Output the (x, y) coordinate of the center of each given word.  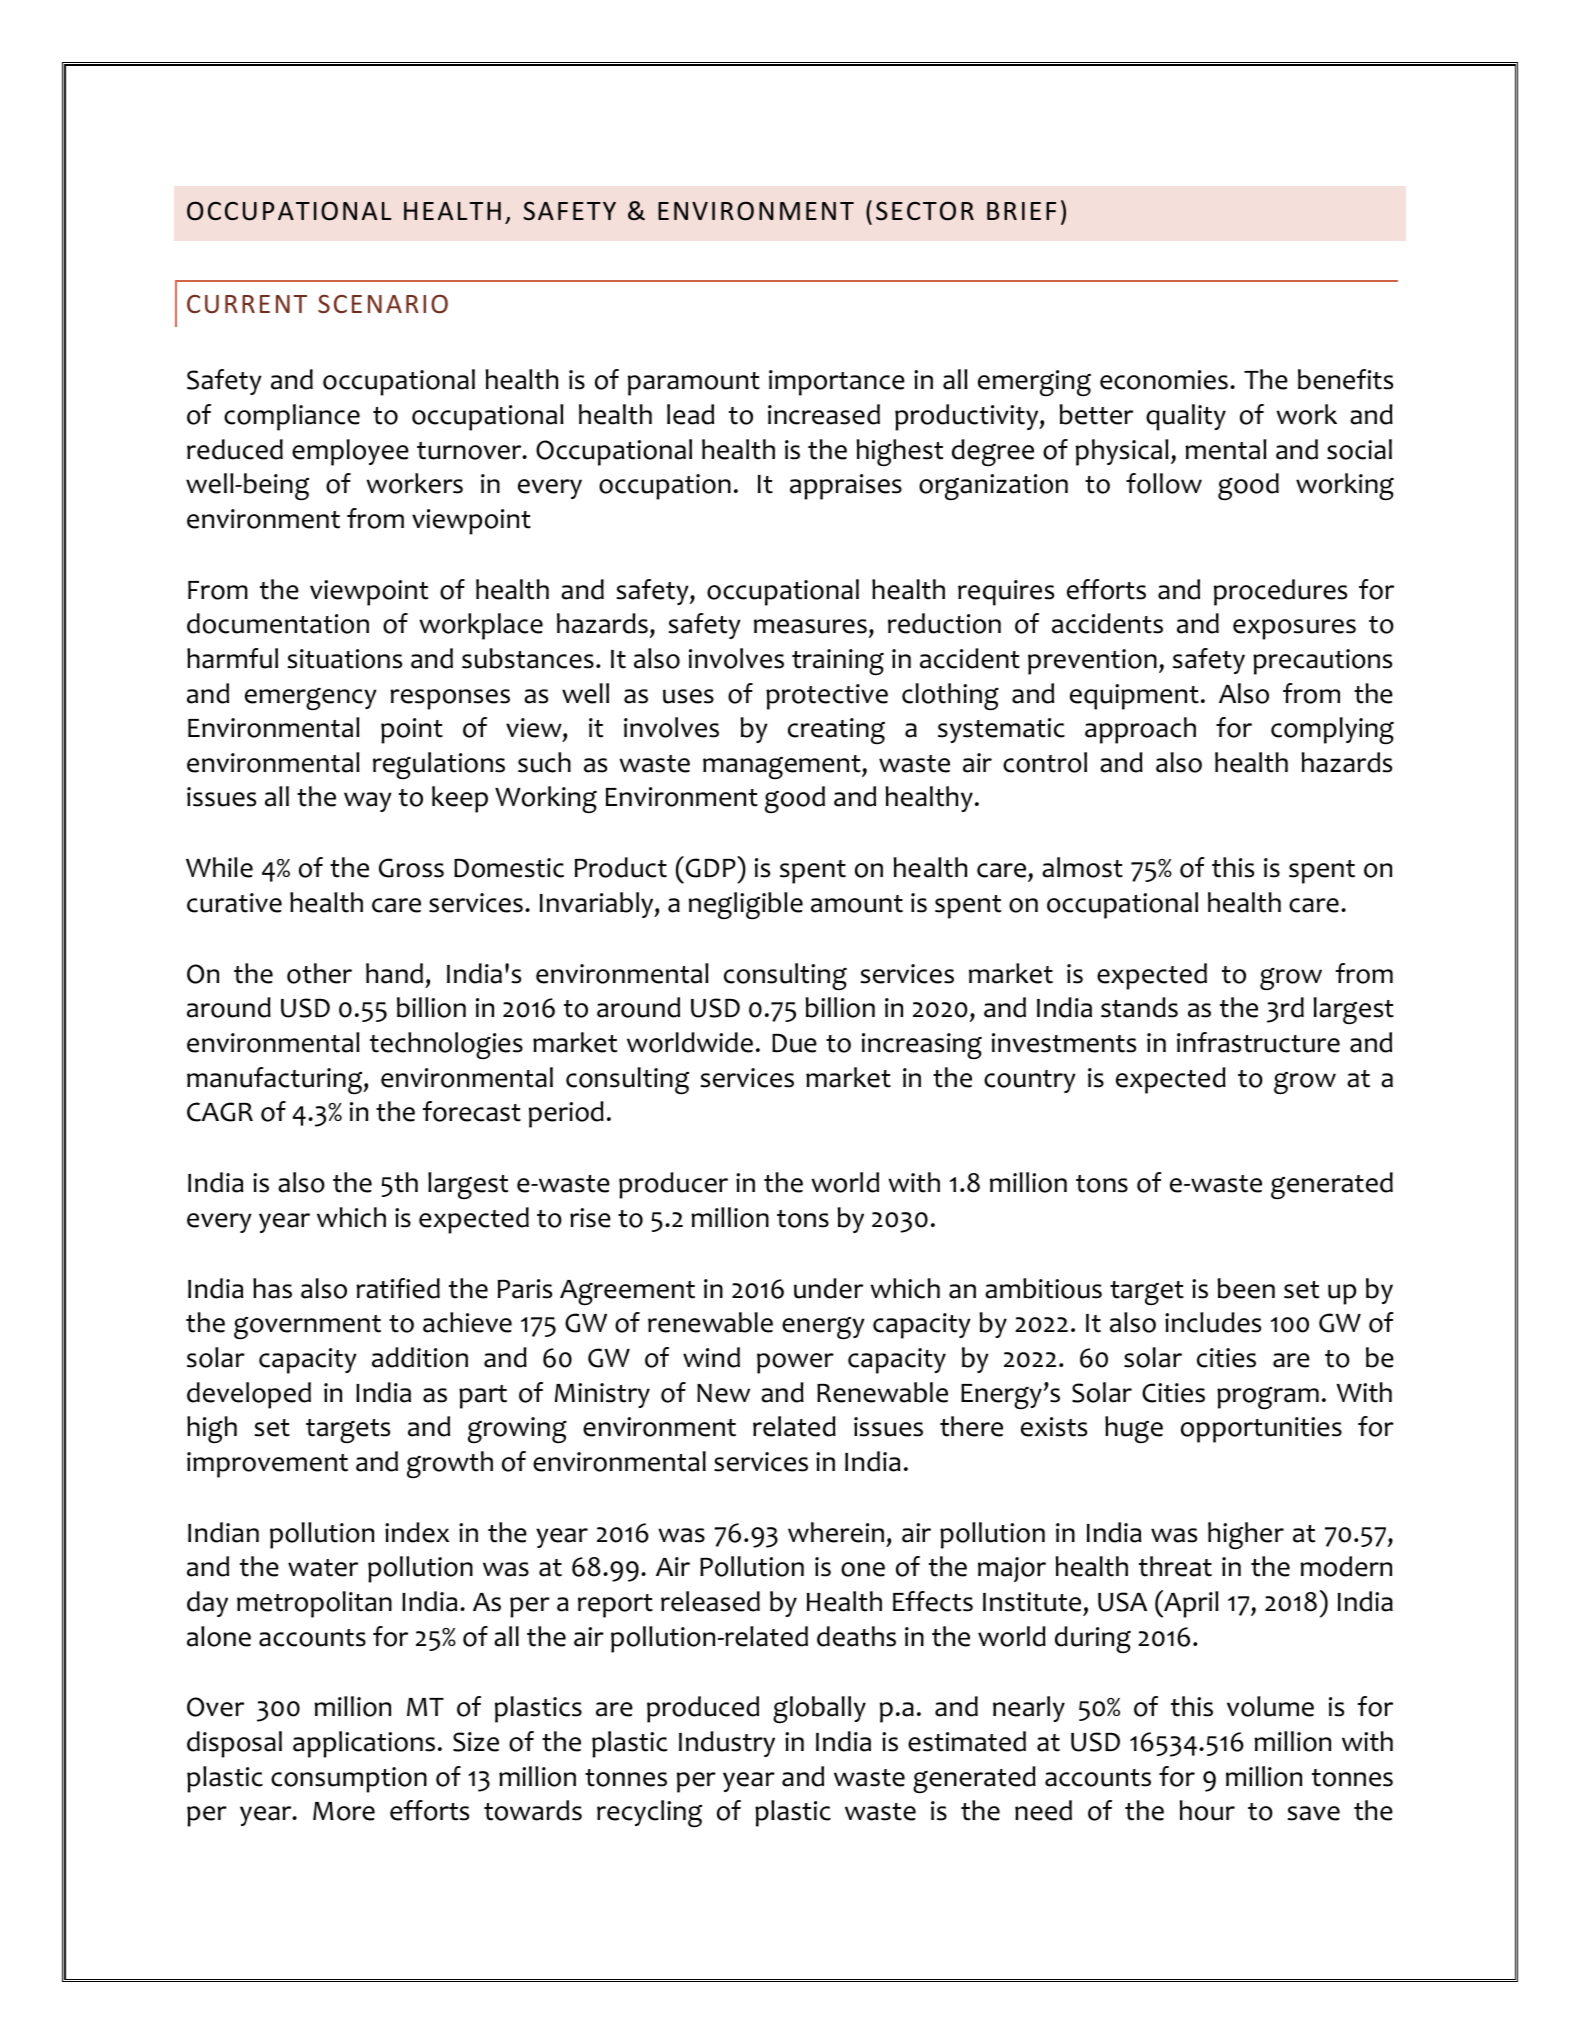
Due (794, 1043)
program (1268, 1398)
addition (420, 1357)
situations (344, 659)
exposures (1294, 629)
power (795, 1363)
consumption (349, 1780)
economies (1164, 380)
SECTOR (925, 211)
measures (810, 626)
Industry (727, 1744)
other (319, 973)
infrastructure (1258, 1042)
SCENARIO (383, 304)
